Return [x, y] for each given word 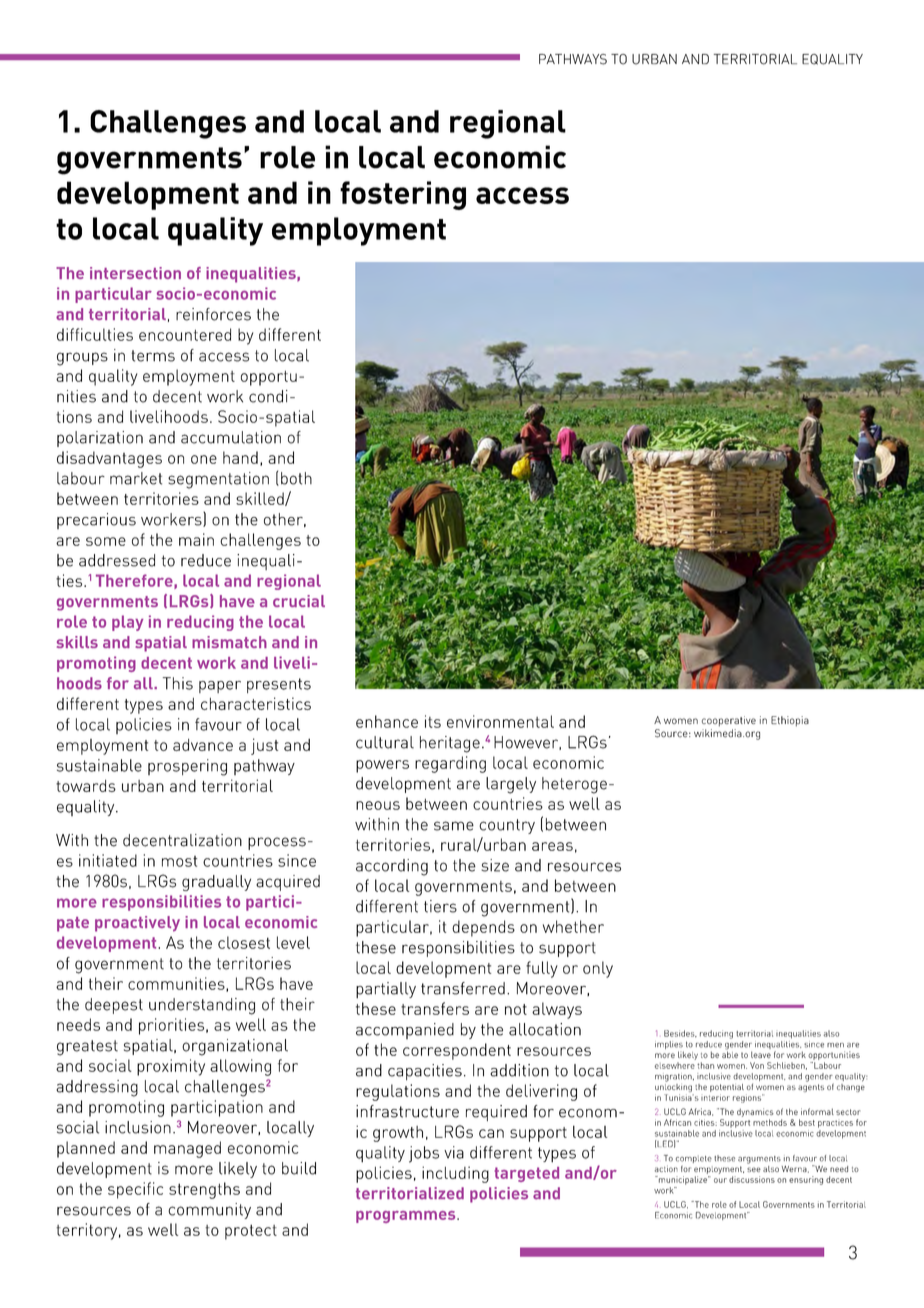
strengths [204, 1190]
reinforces [213, 314]
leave [761, 1054]
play [128, 623]
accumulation [231, 437]
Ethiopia [790, 721]
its [433, 721]
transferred [463, 988]
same [454, 826]
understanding [202, 1006]
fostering [403, 195]
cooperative [729, 721]
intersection [135, 273]
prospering [187, 767]
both [296, 478]
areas [552, 846]
